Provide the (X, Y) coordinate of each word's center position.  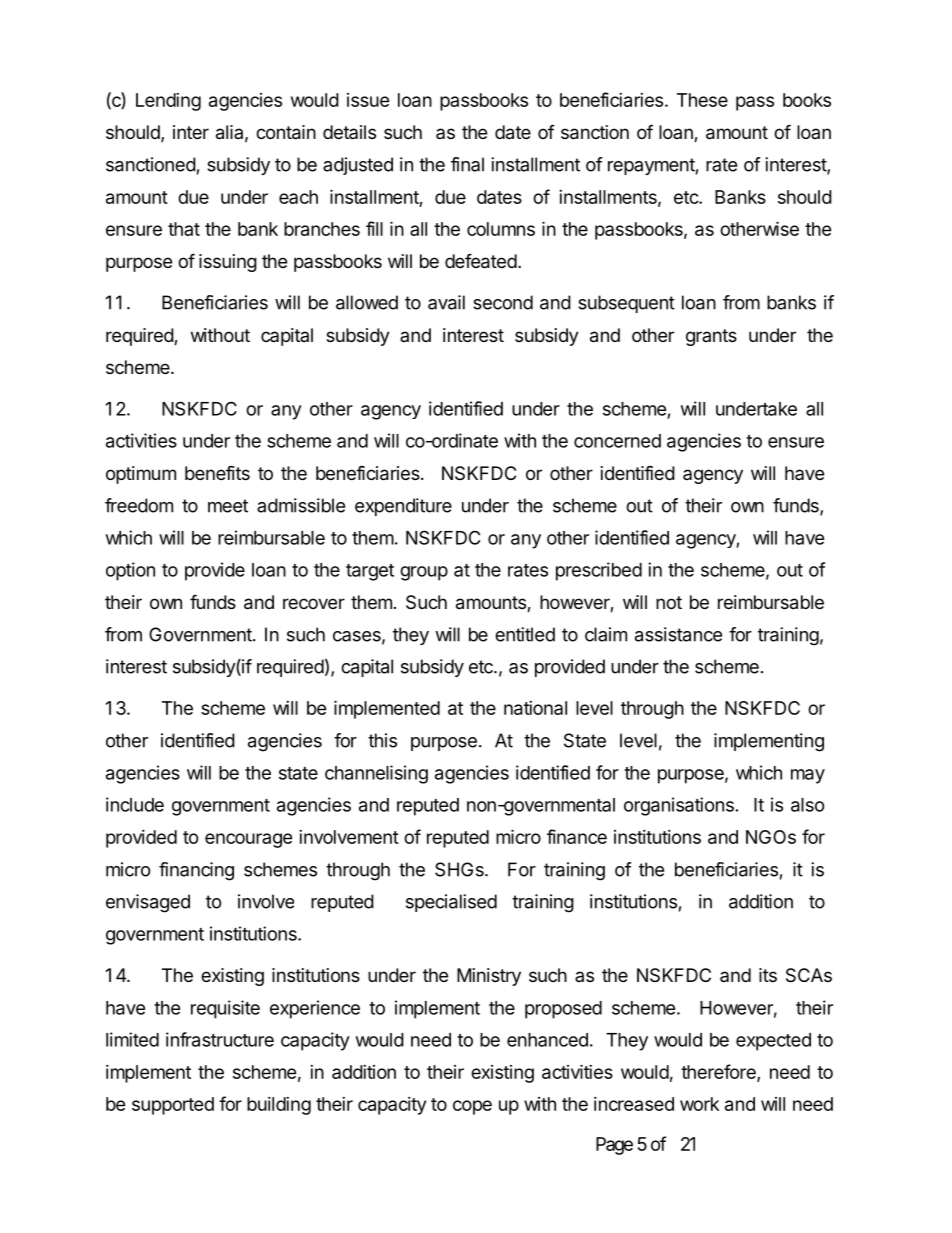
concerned (617, 441)
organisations (679, 806)
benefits (217, 473)
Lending (168, 102)
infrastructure (220, 1039)
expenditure (403, 507)
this (382, 740)
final (467, 164)
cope (472, 1107)
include (135, 804)
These (702, 100)
